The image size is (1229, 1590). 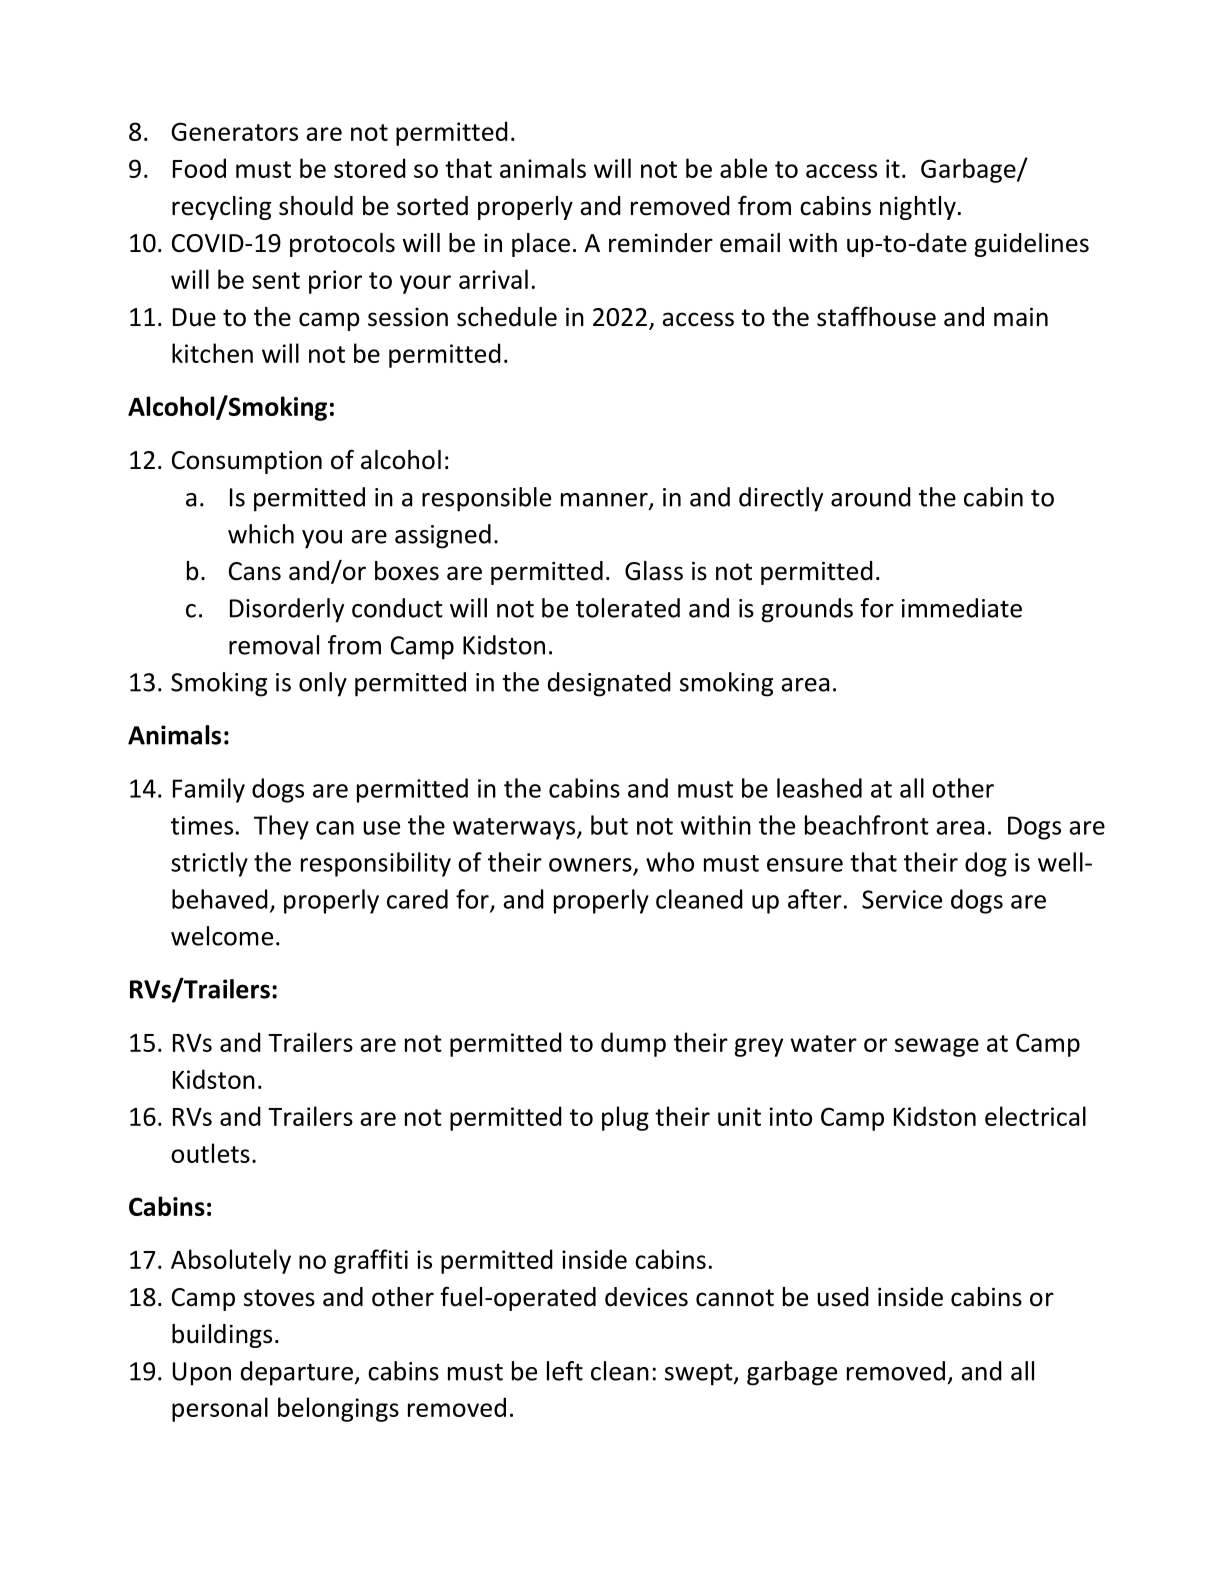 What do you see at coordinates (605, 501) in the page?
I see `manner` at bounding box center [605, 501].
